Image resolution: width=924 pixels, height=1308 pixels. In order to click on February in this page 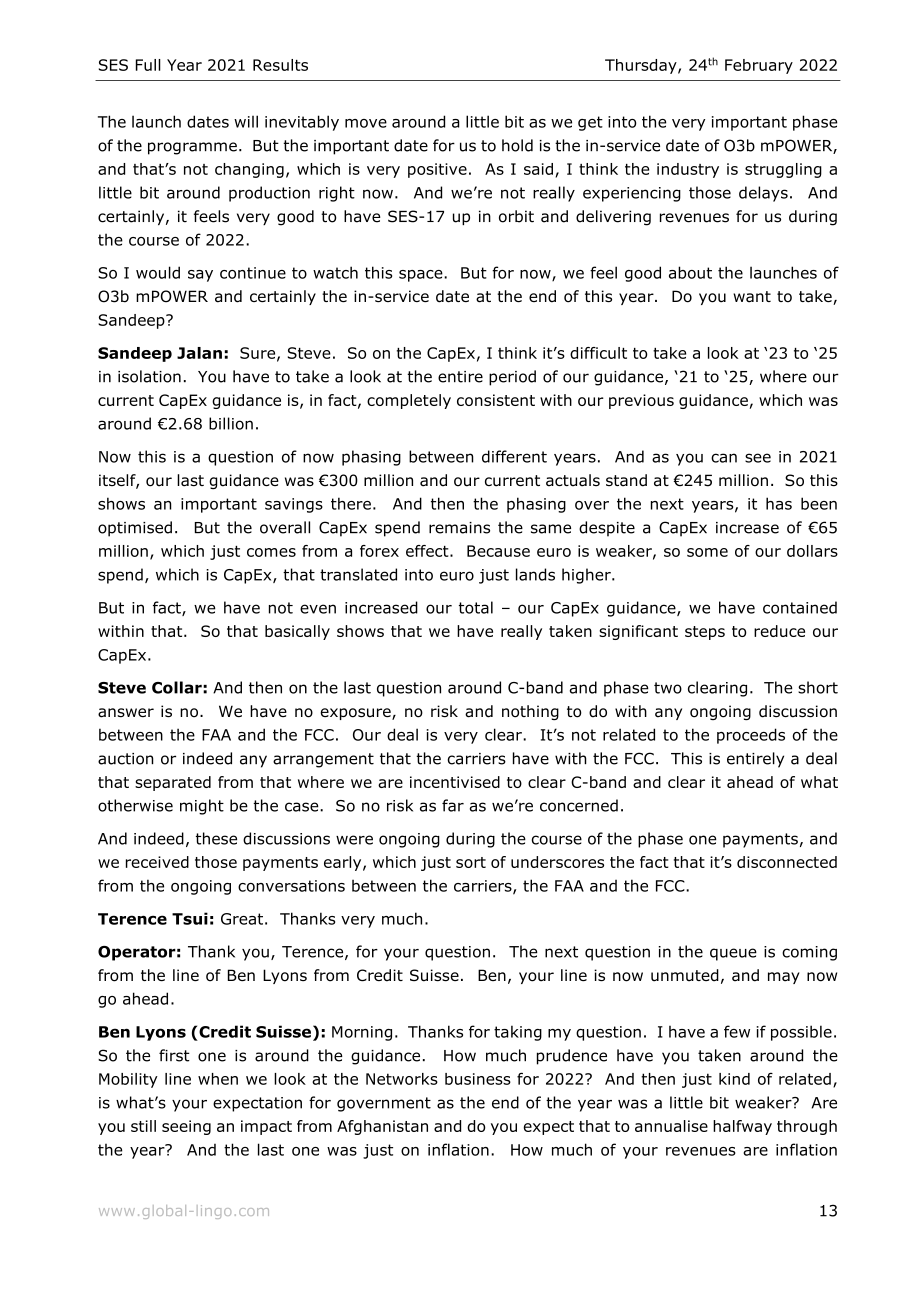, I will do `click(759, 66)`.
